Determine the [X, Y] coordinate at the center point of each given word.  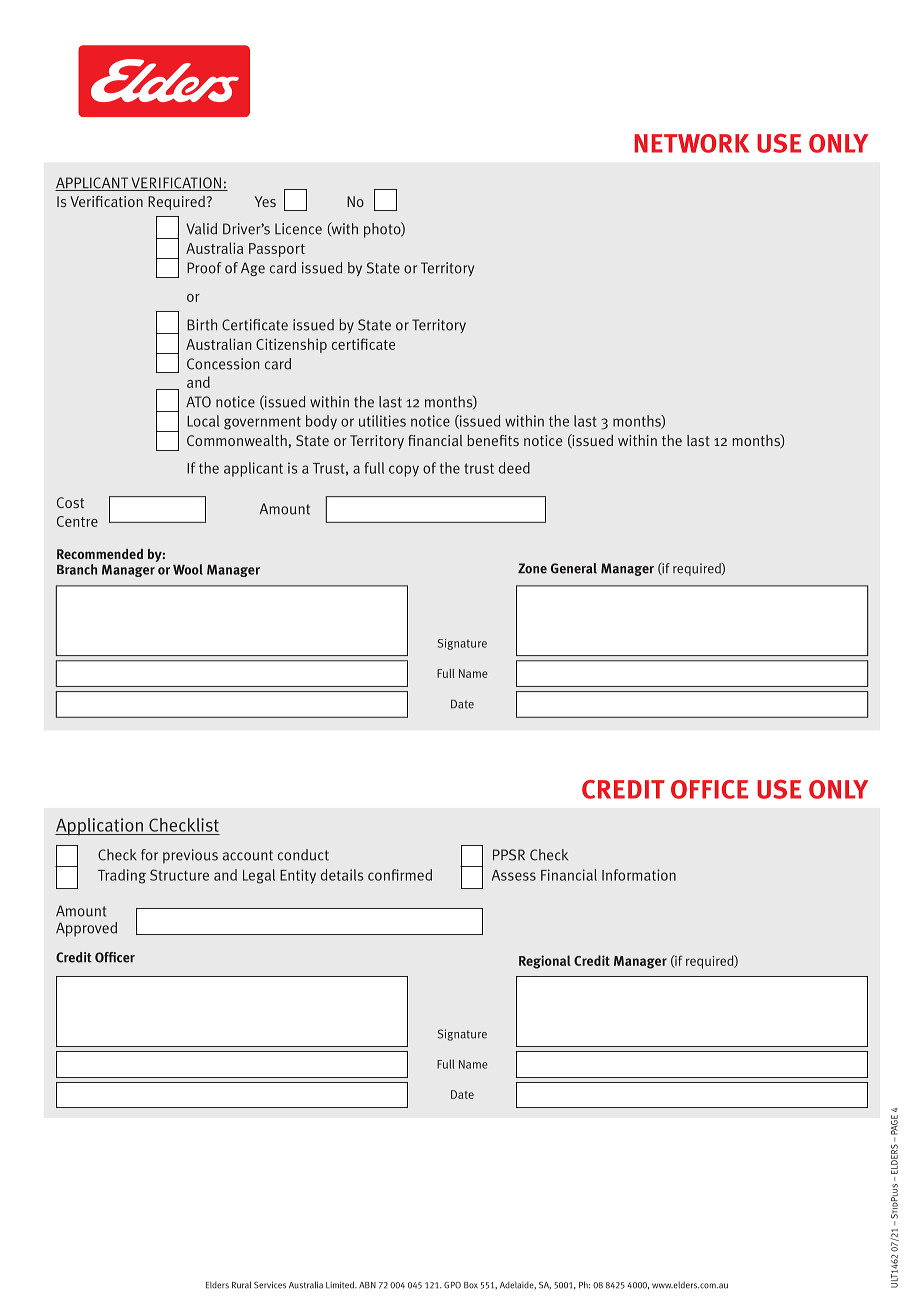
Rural [241, 1285]
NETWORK [692, 143]
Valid [201, 229]
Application [100, 827]
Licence [298, 229]
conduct [303, 855]
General [574, 568]
